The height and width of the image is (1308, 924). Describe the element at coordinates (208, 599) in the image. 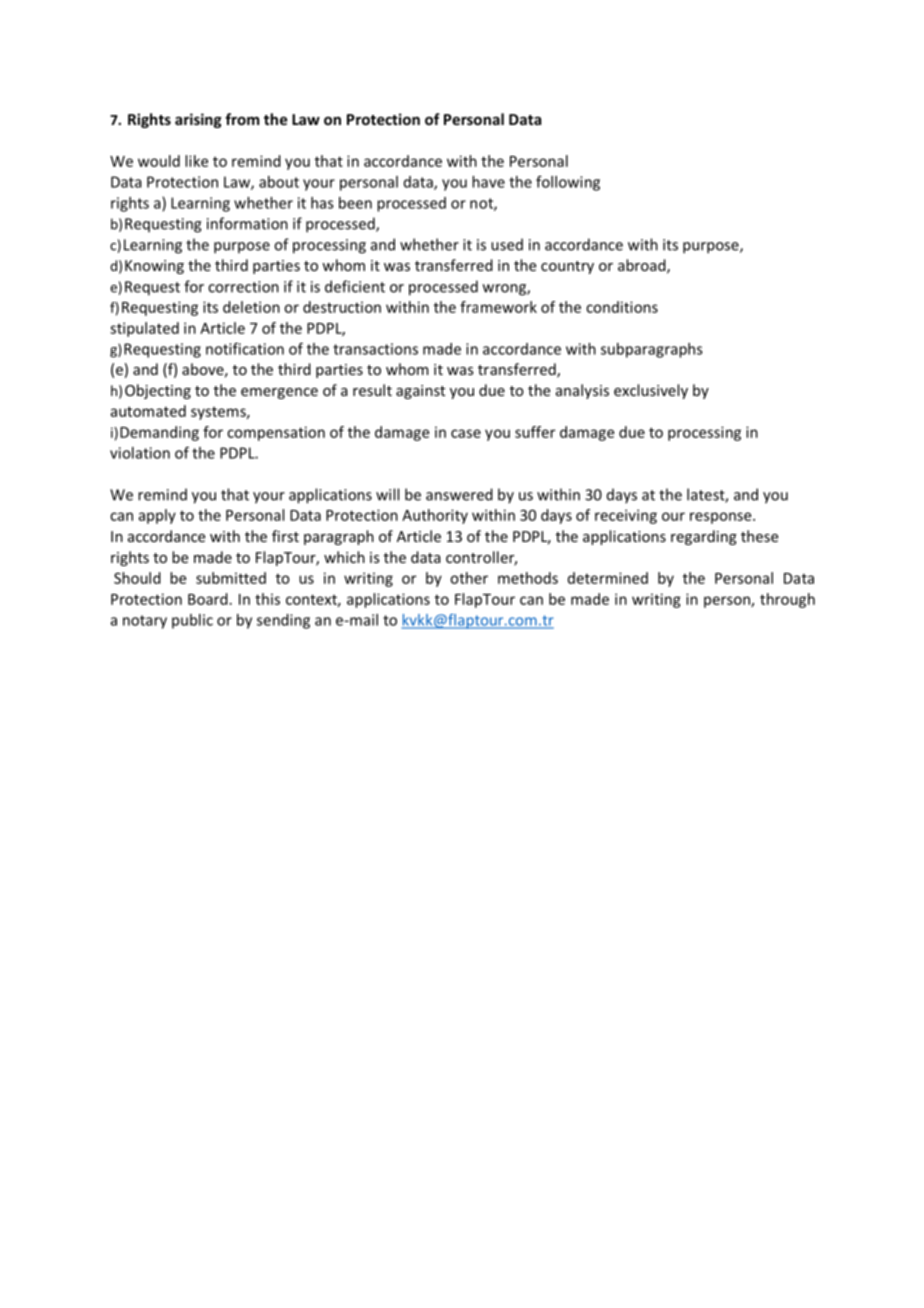

I see `Board` at that location.
